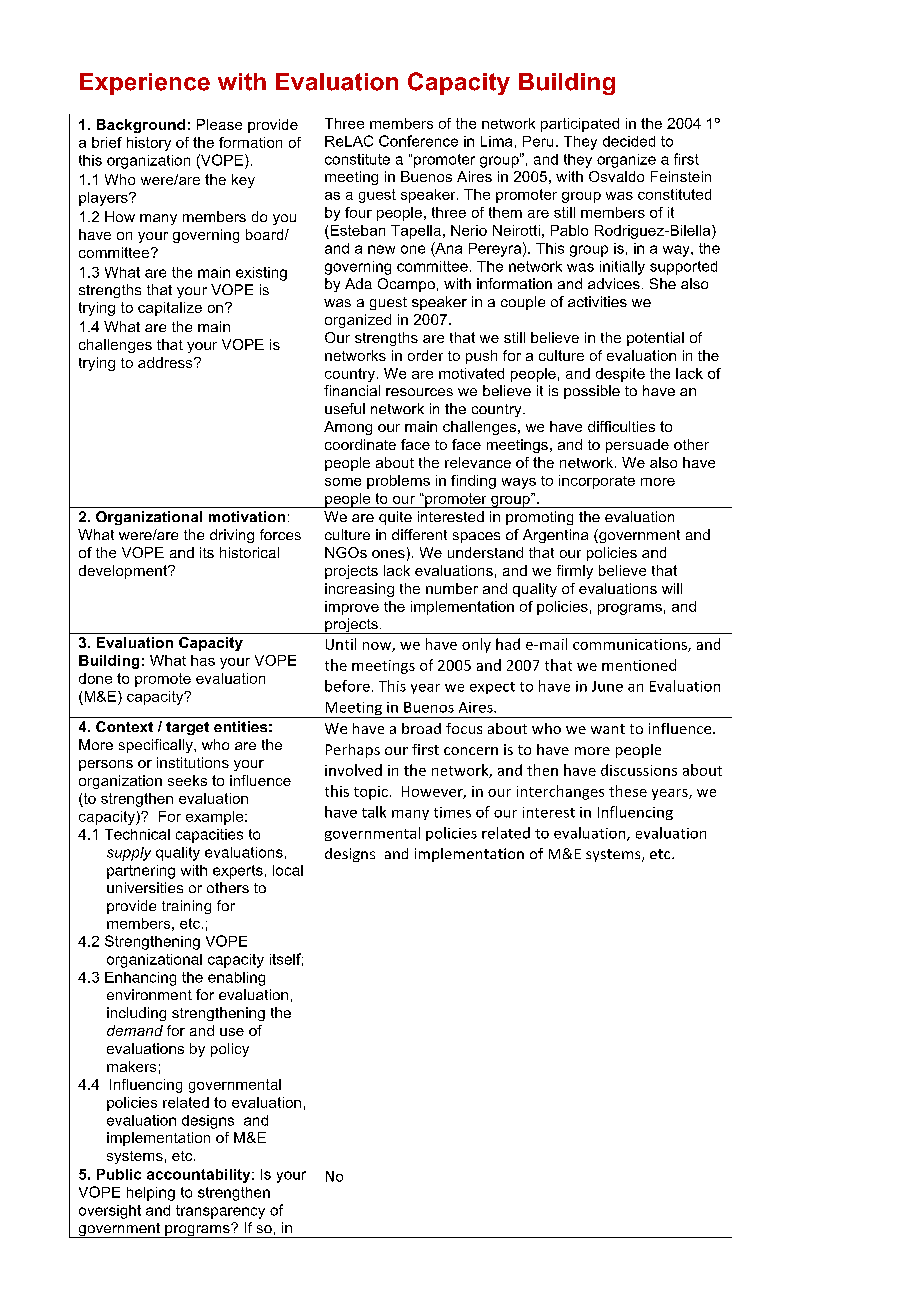 Image resolution: width=924 pixels, height=1308 pixels. What do you see at coordinates (124, 572) in the screenshot?
I see `development` at bounding box center [124, 572].
